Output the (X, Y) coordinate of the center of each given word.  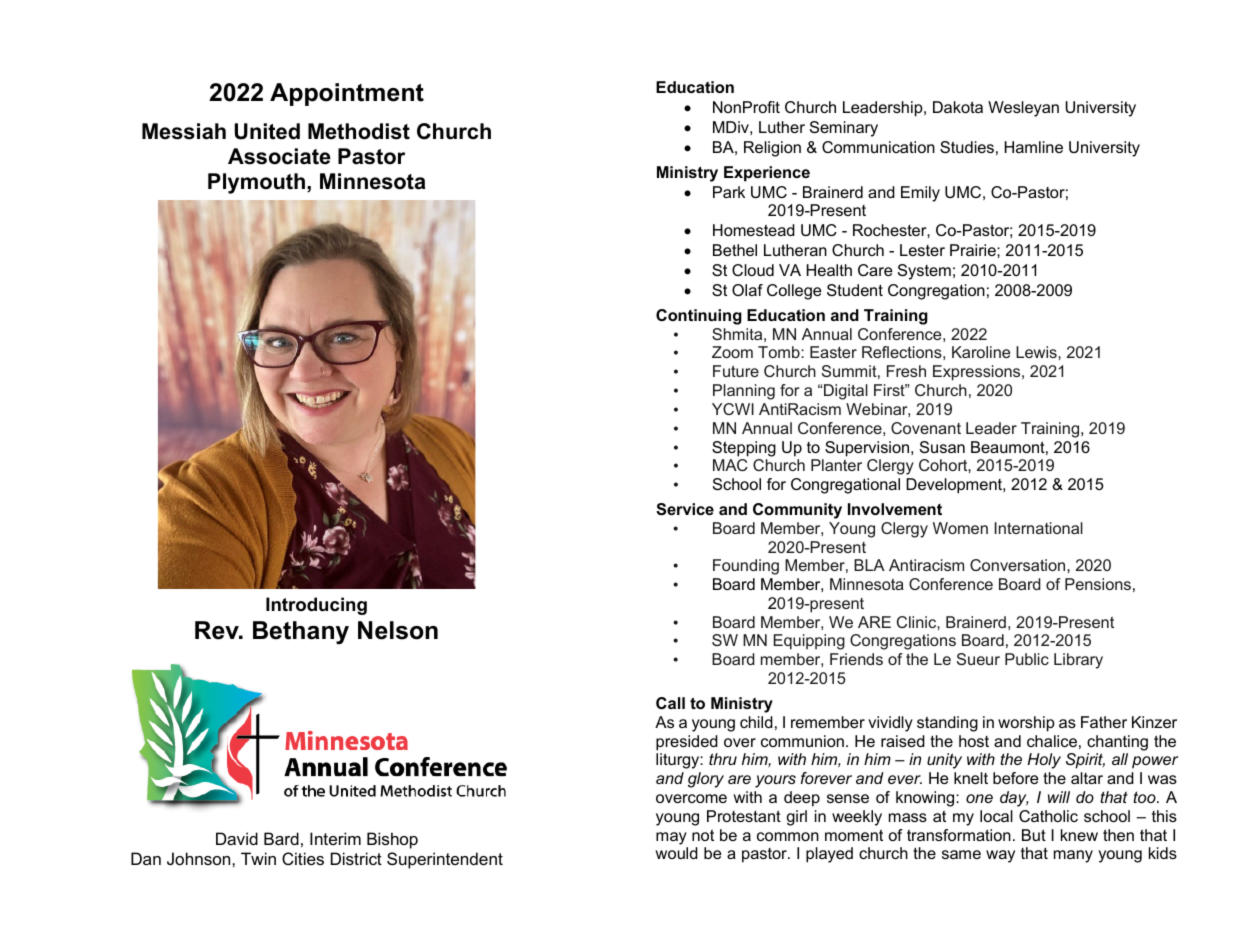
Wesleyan (1023, 109)
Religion (772, 149)
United (267, 131)
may (671, 838)
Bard (281, 838)
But (1034, 835)
